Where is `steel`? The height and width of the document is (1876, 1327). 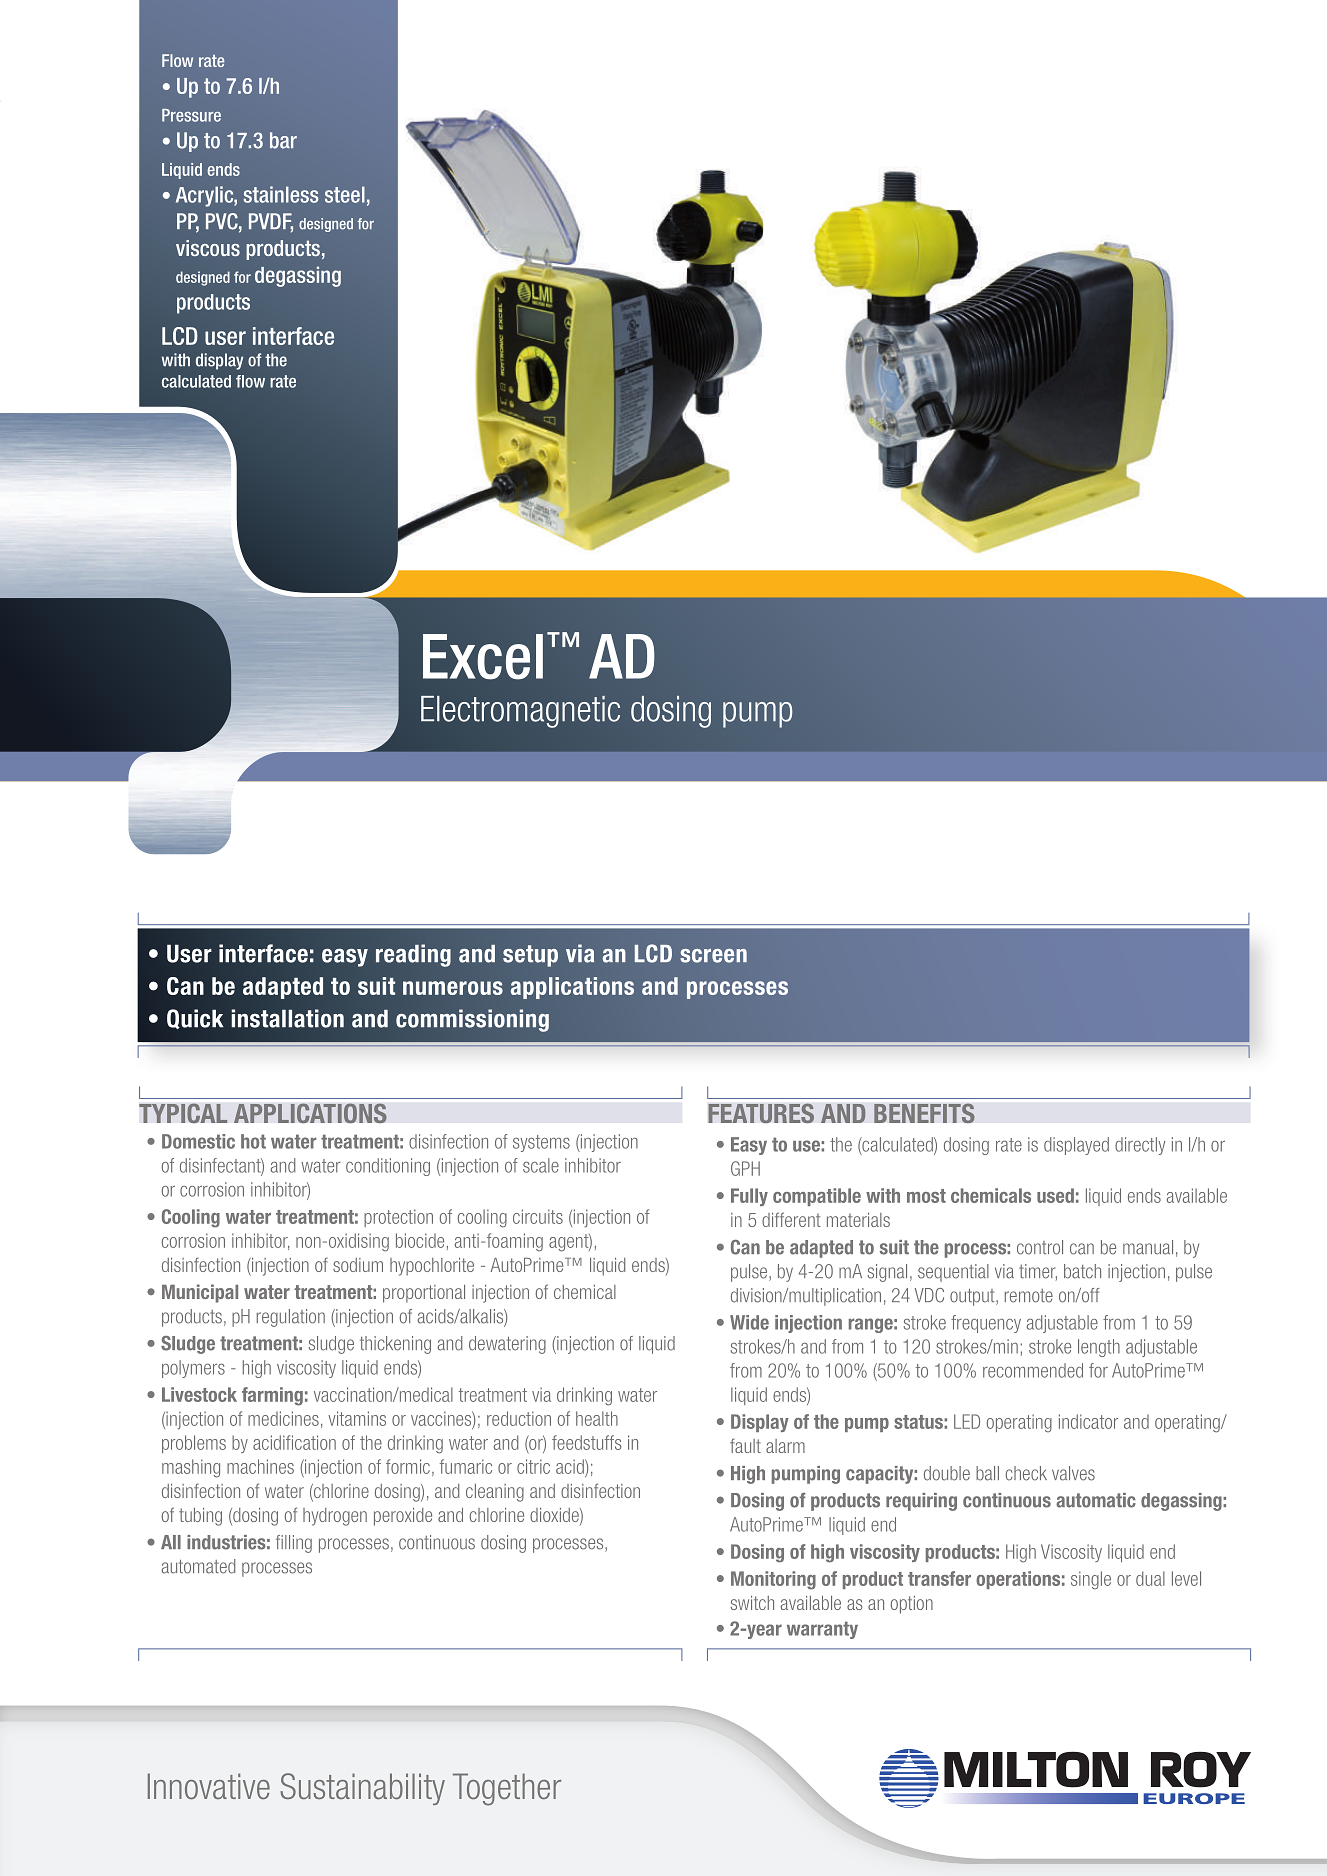
steel is located at coordinates (345, 194).
